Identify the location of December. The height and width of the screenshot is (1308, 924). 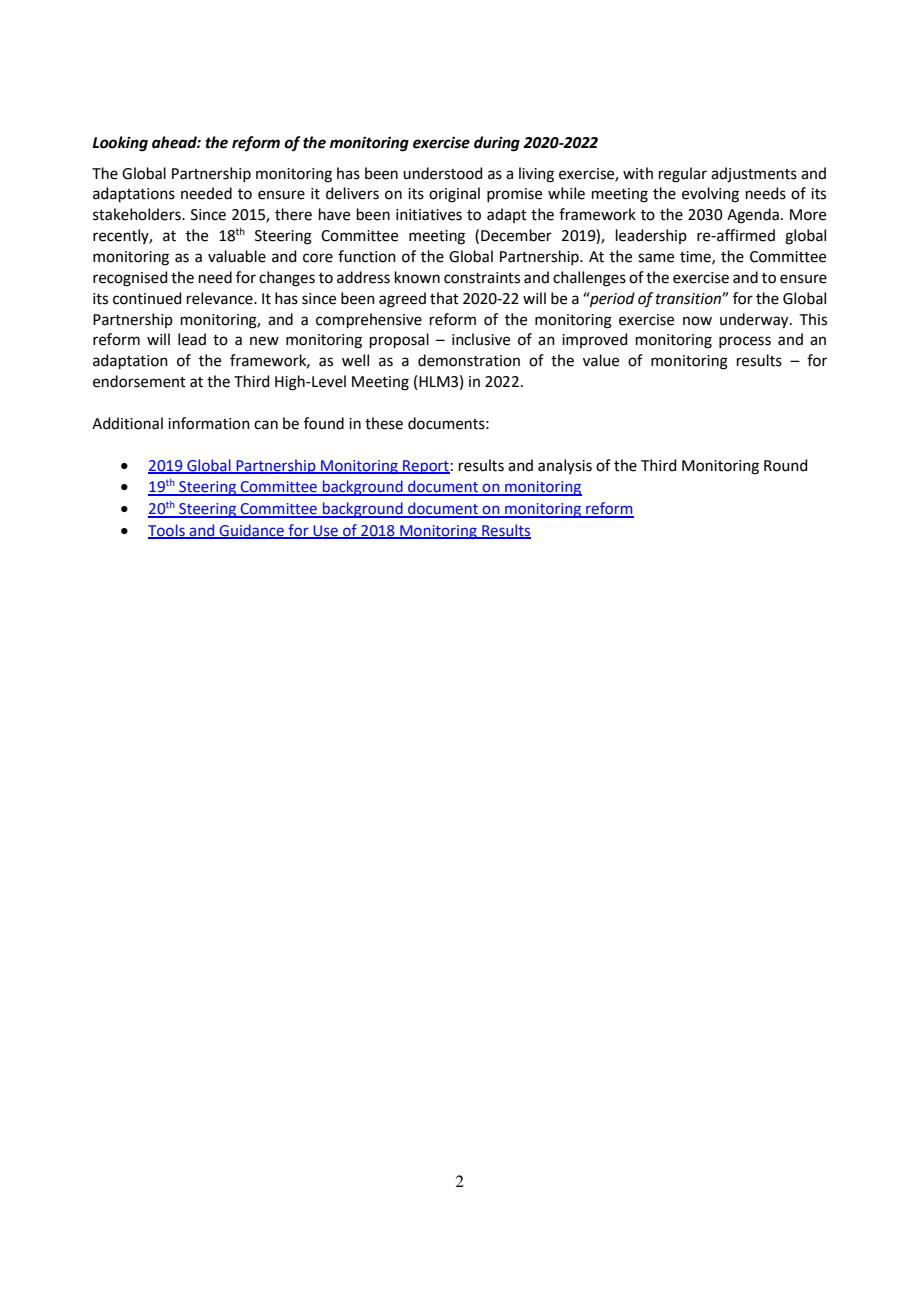
(516, 235).
